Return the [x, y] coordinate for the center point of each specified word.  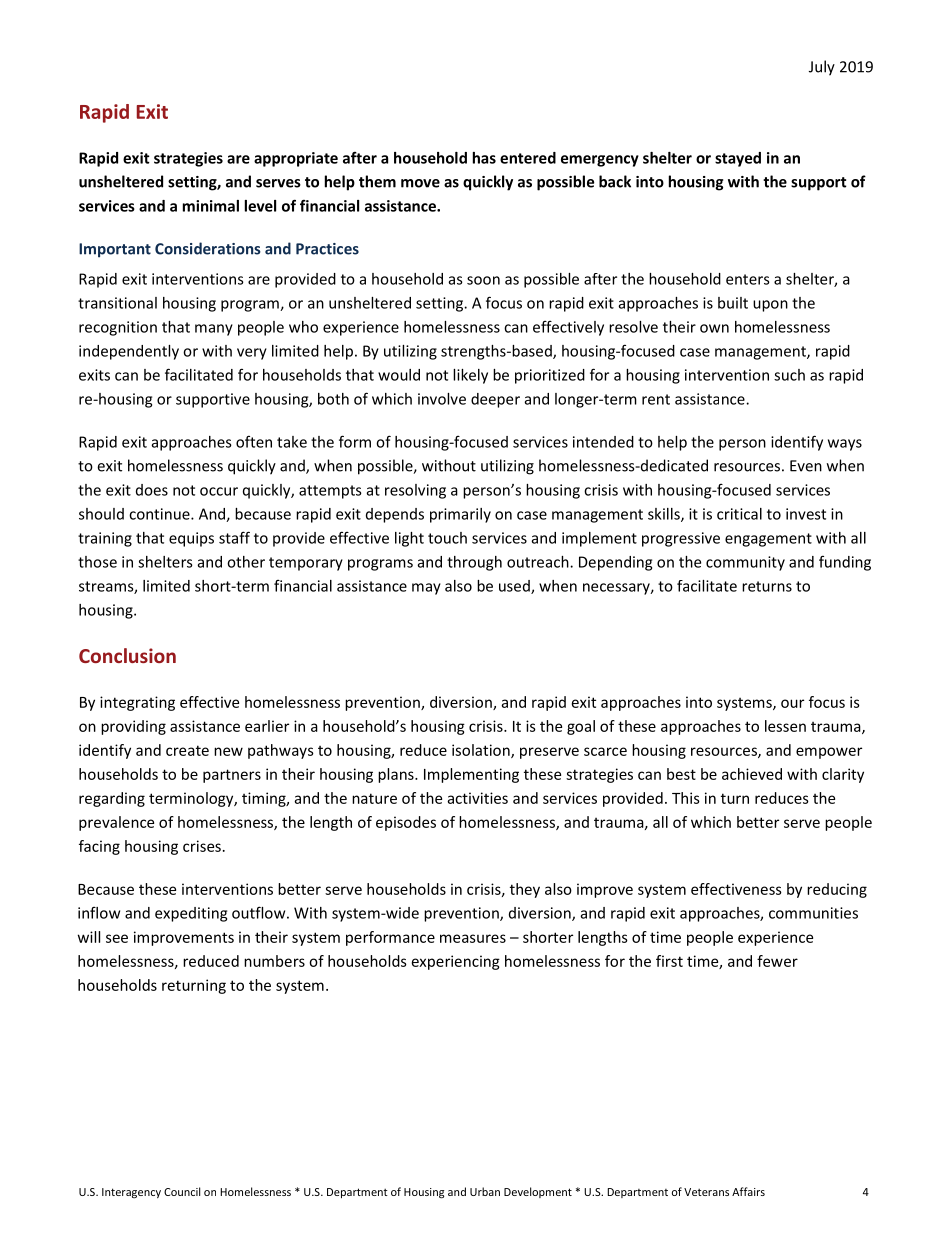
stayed [738, 159]
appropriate [296, 159]
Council [182, 1191]
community [745, 563]
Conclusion [127, 655]
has [484, 158]
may [426, 589]
